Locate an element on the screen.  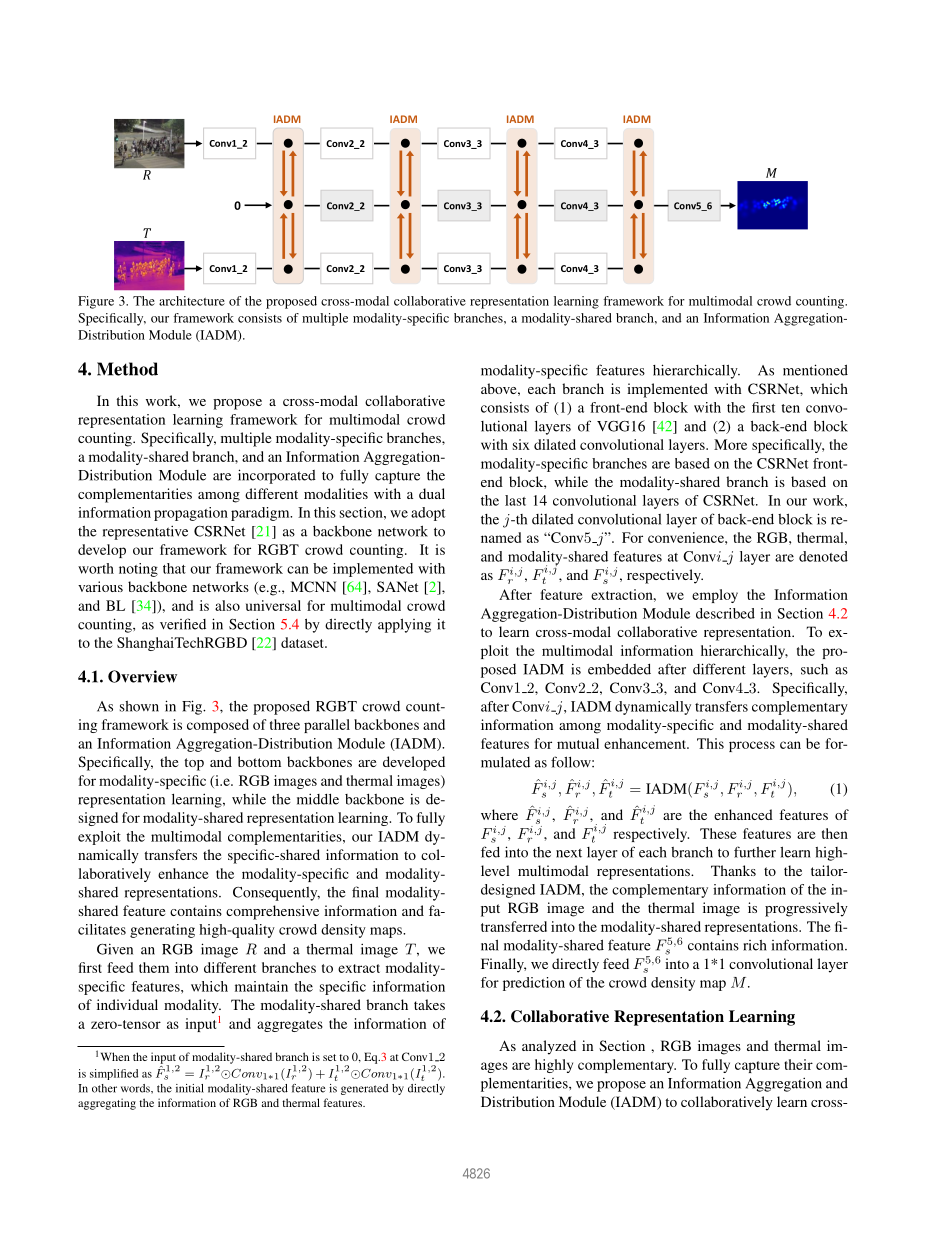
top is located at coordinates (194, 764).
